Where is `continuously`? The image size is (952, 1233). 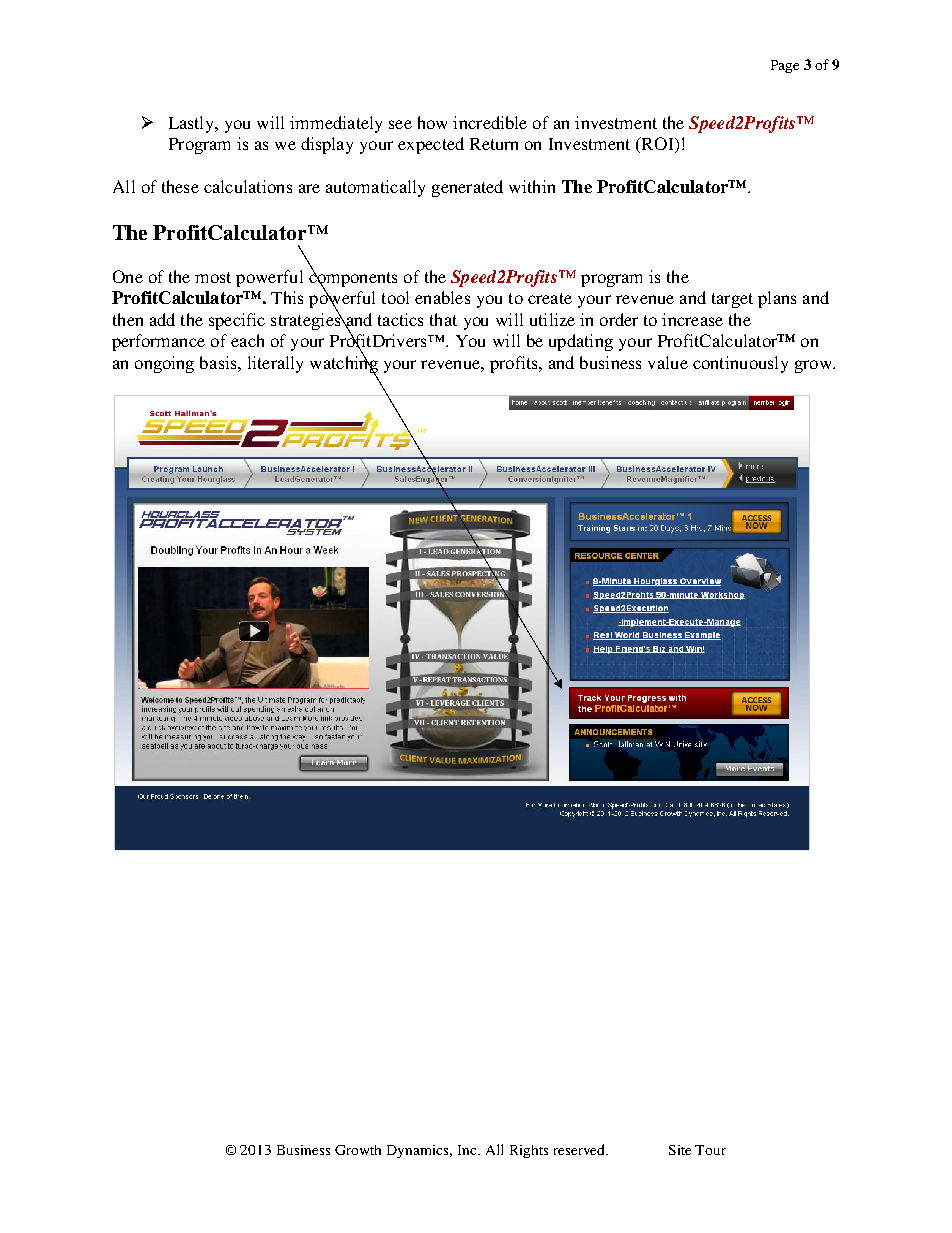
continuously is located at coordinates (740, 364).
